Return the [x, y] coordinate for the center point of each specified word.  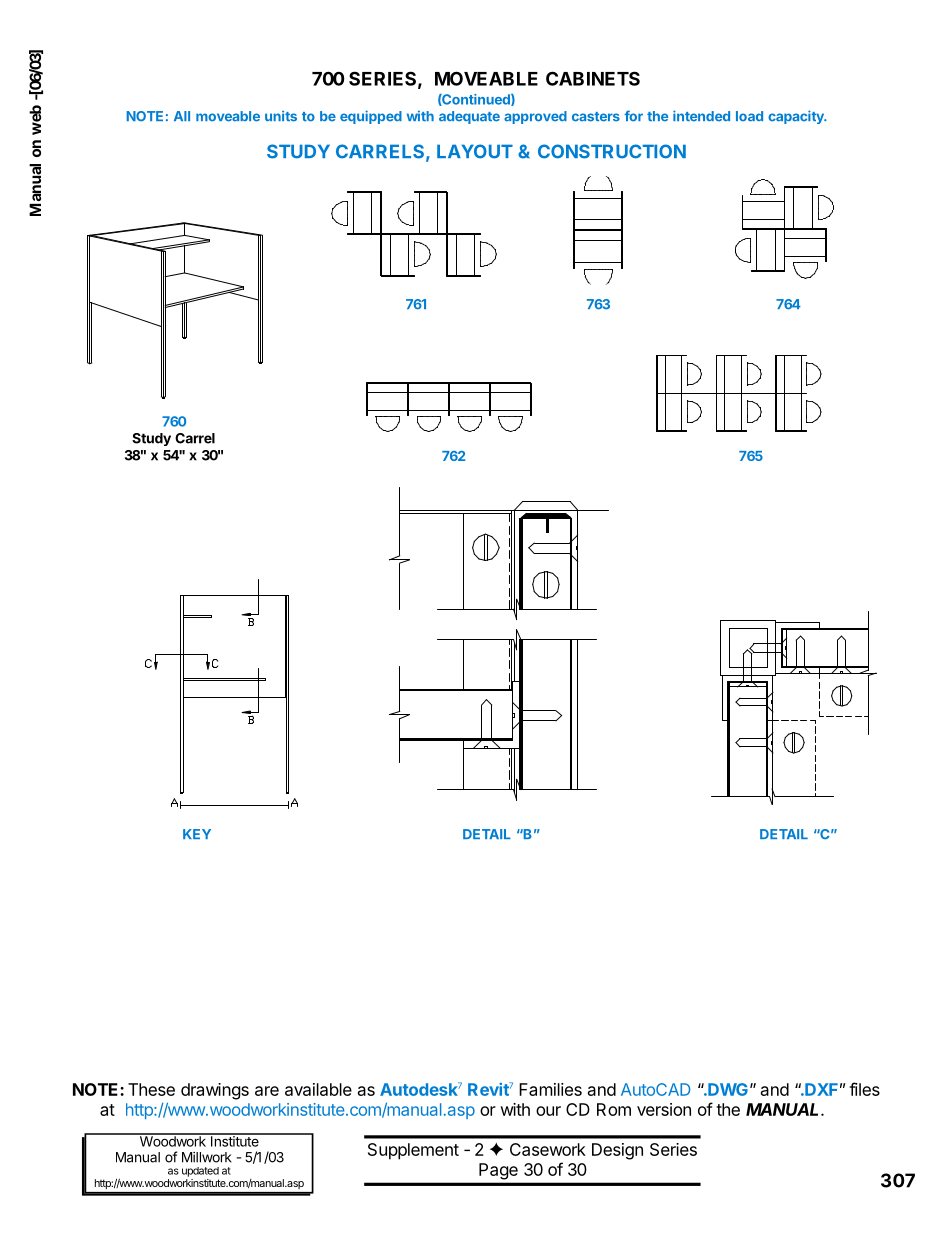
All [182, 116]
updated [200, 1172]
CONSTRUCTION [612, 151]
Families [550, 1089]
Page [498, 1171]
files [864, 1089]
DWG [727, 1089]
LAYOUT [475, 151]
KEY [197, 834]
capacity [797, 117]
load [749, 116]
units [281, 116]
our [548, 1111]
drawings [215, 1091]
